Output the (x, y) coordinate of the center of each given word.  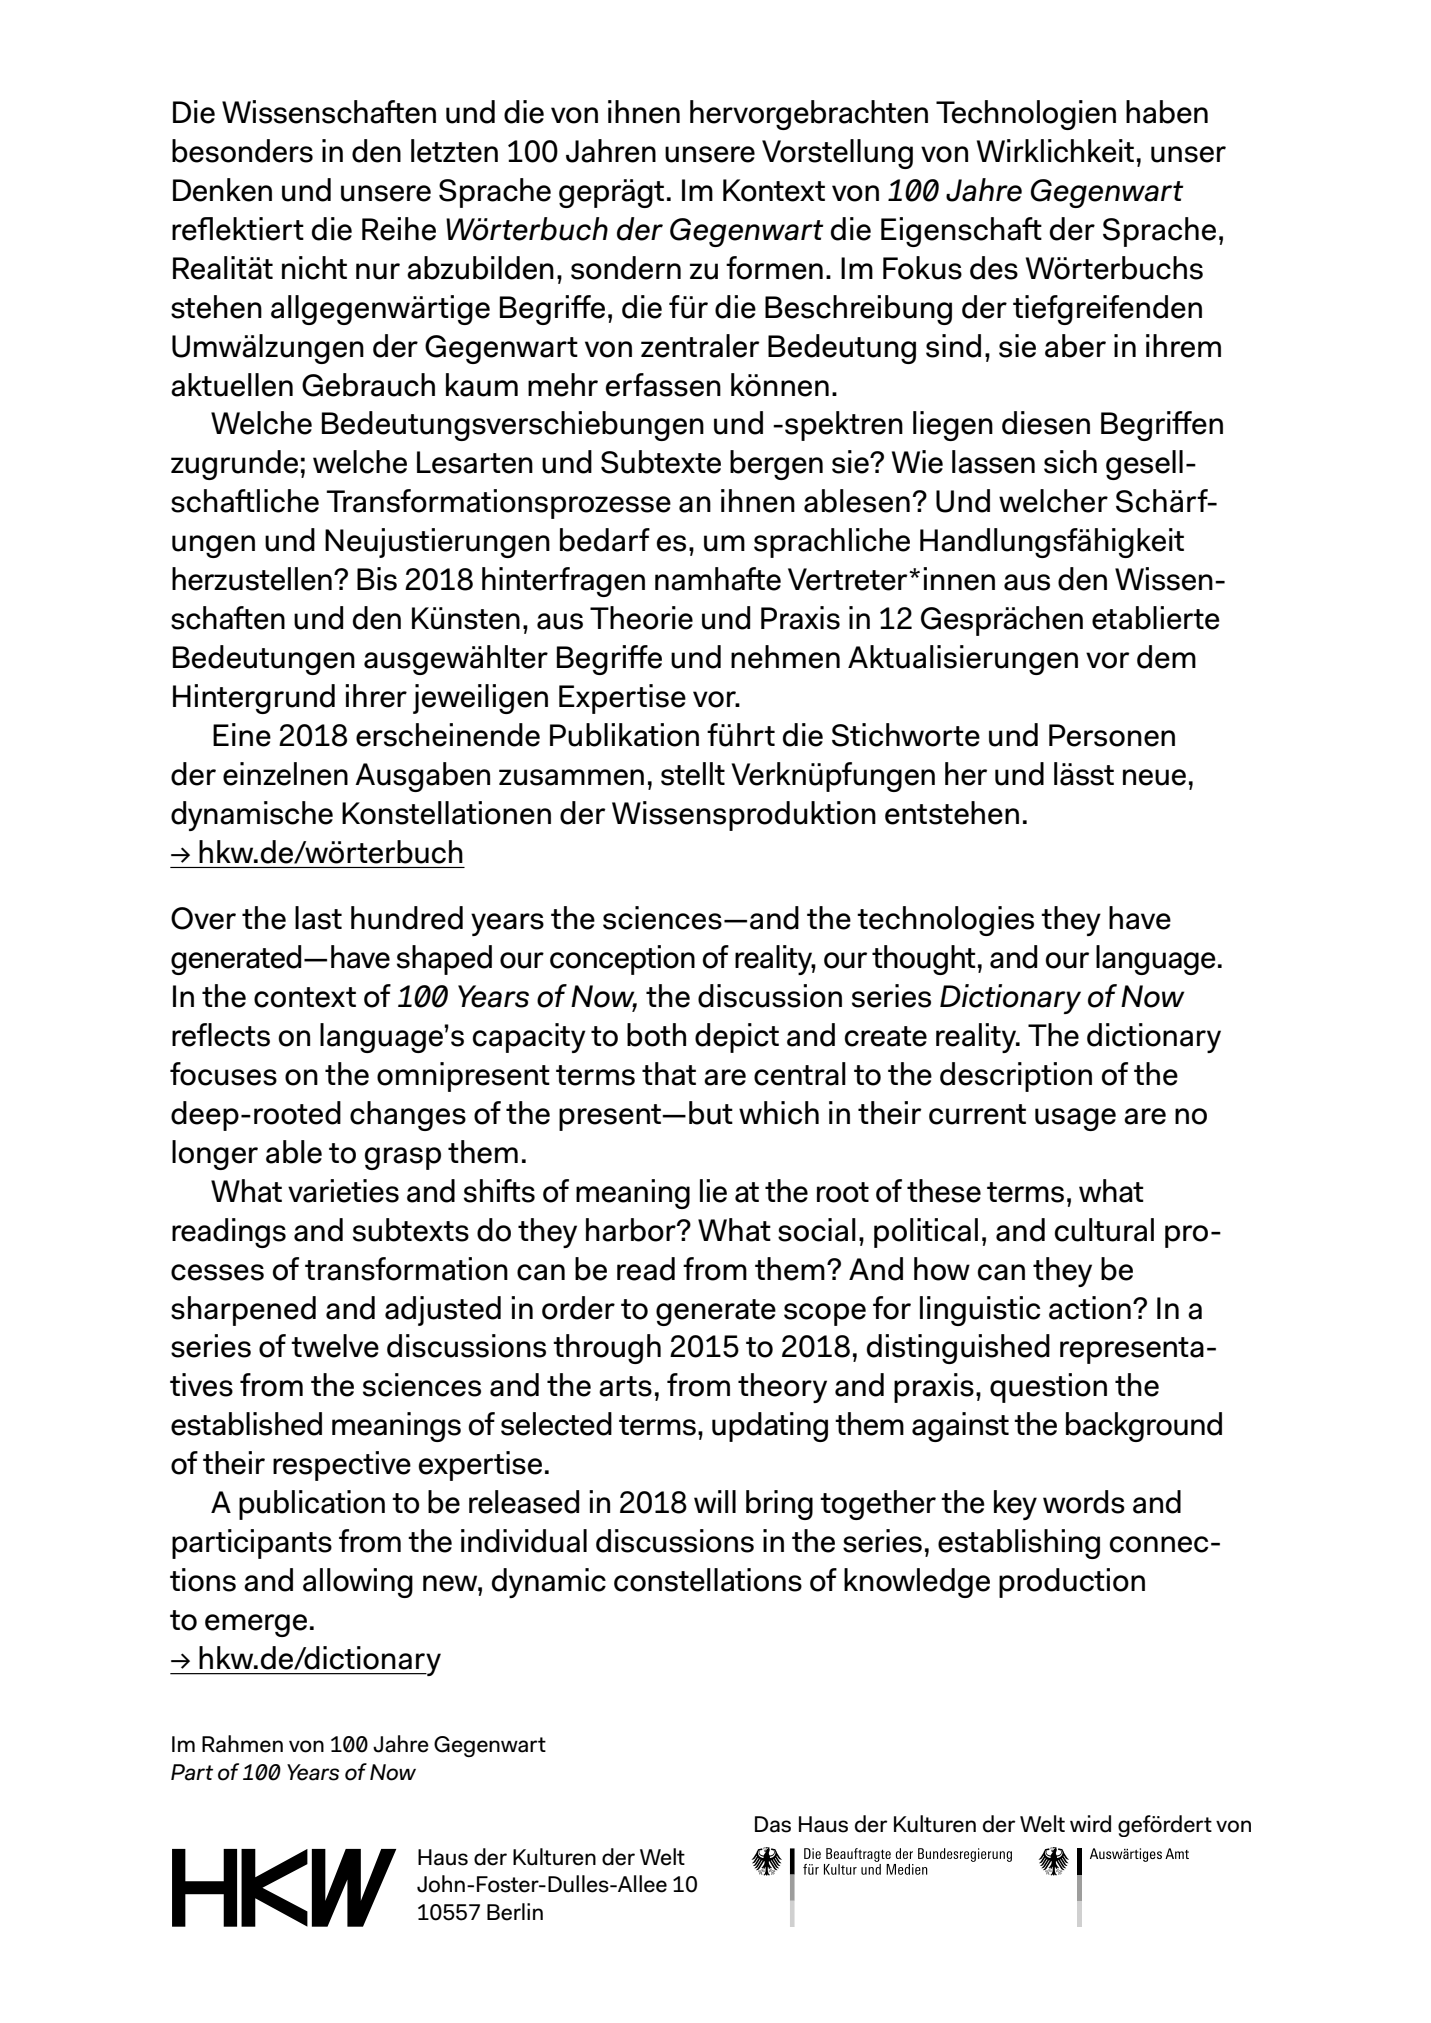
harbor (632, 1230)
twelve (335, 1346)
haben (1167, 112)
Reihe (399, 229)
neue (1154, 777)
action (1090, 1308)
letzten (454, 151)
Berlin (515, 1912)
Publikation (624, 735)
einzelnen (285, 774)
